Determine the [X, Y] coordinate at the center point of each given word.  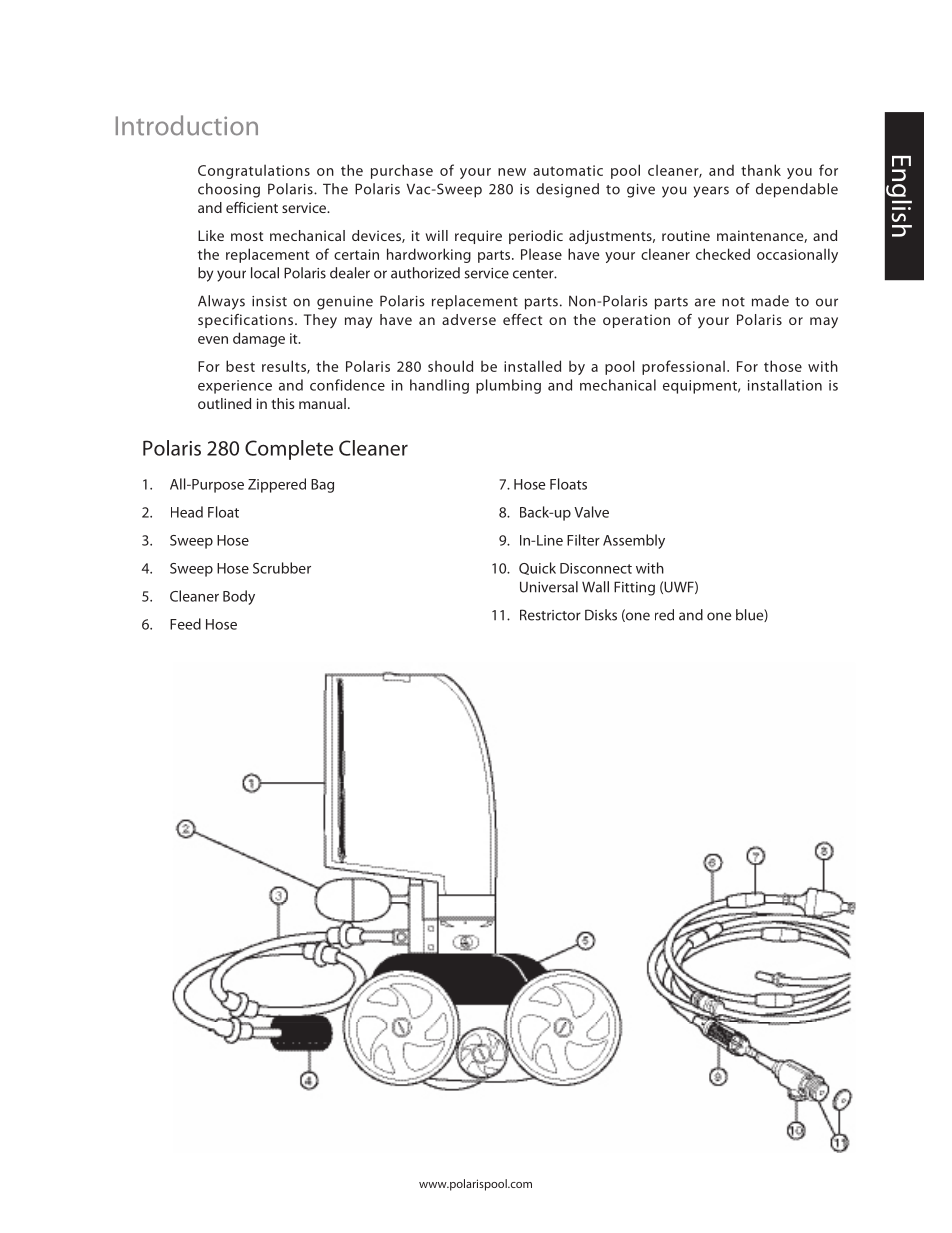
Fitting [634, 588]
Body [239, 597]
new [512, 172]
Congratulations [254, 171]
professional [683, 367]
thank [761, 170]
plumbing [508, 386]
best [240, 366]
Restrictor [550, 615]
